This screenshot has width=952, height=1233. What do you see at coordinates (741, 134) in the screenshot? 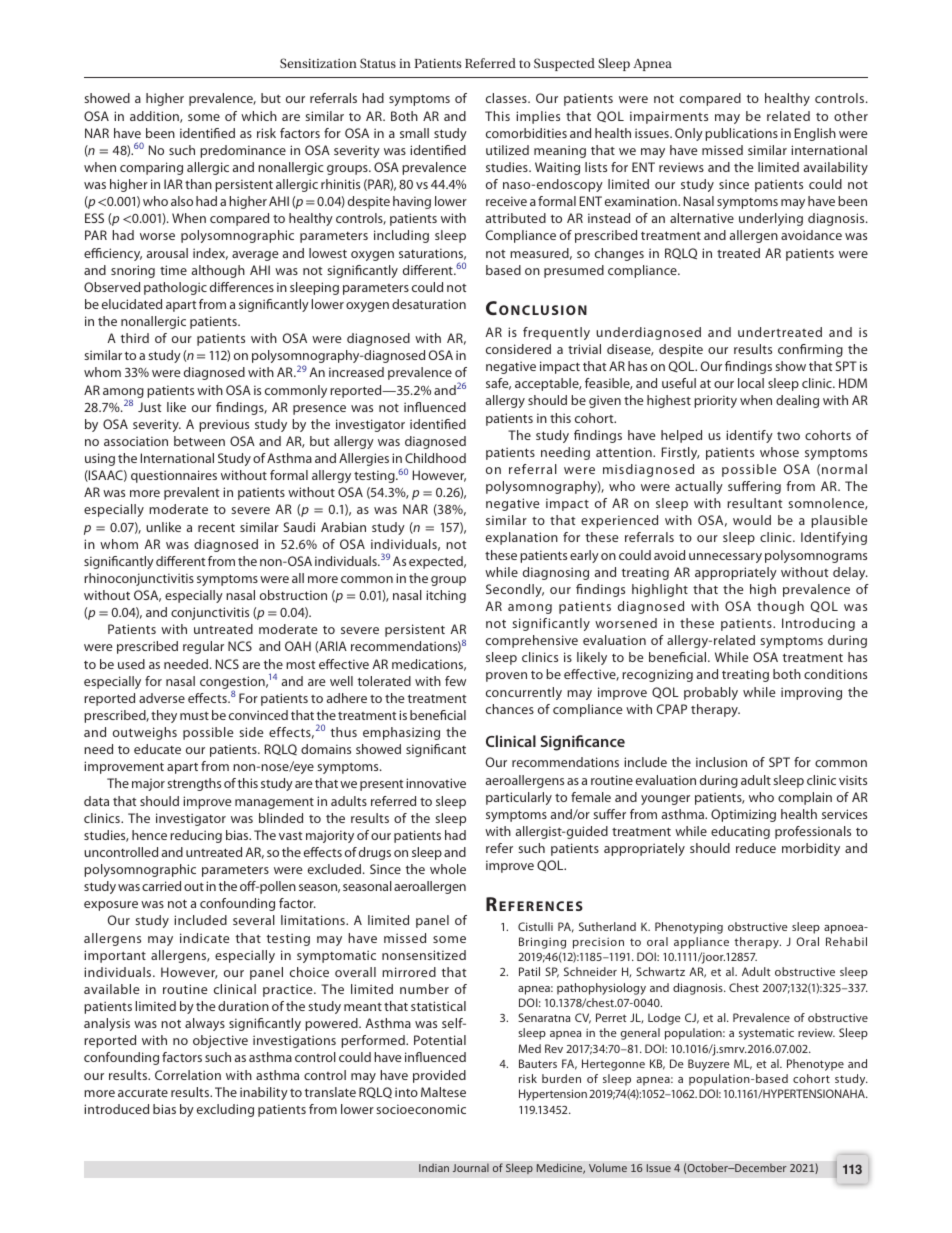
I see `publications` at bounding box center [741, 134].
